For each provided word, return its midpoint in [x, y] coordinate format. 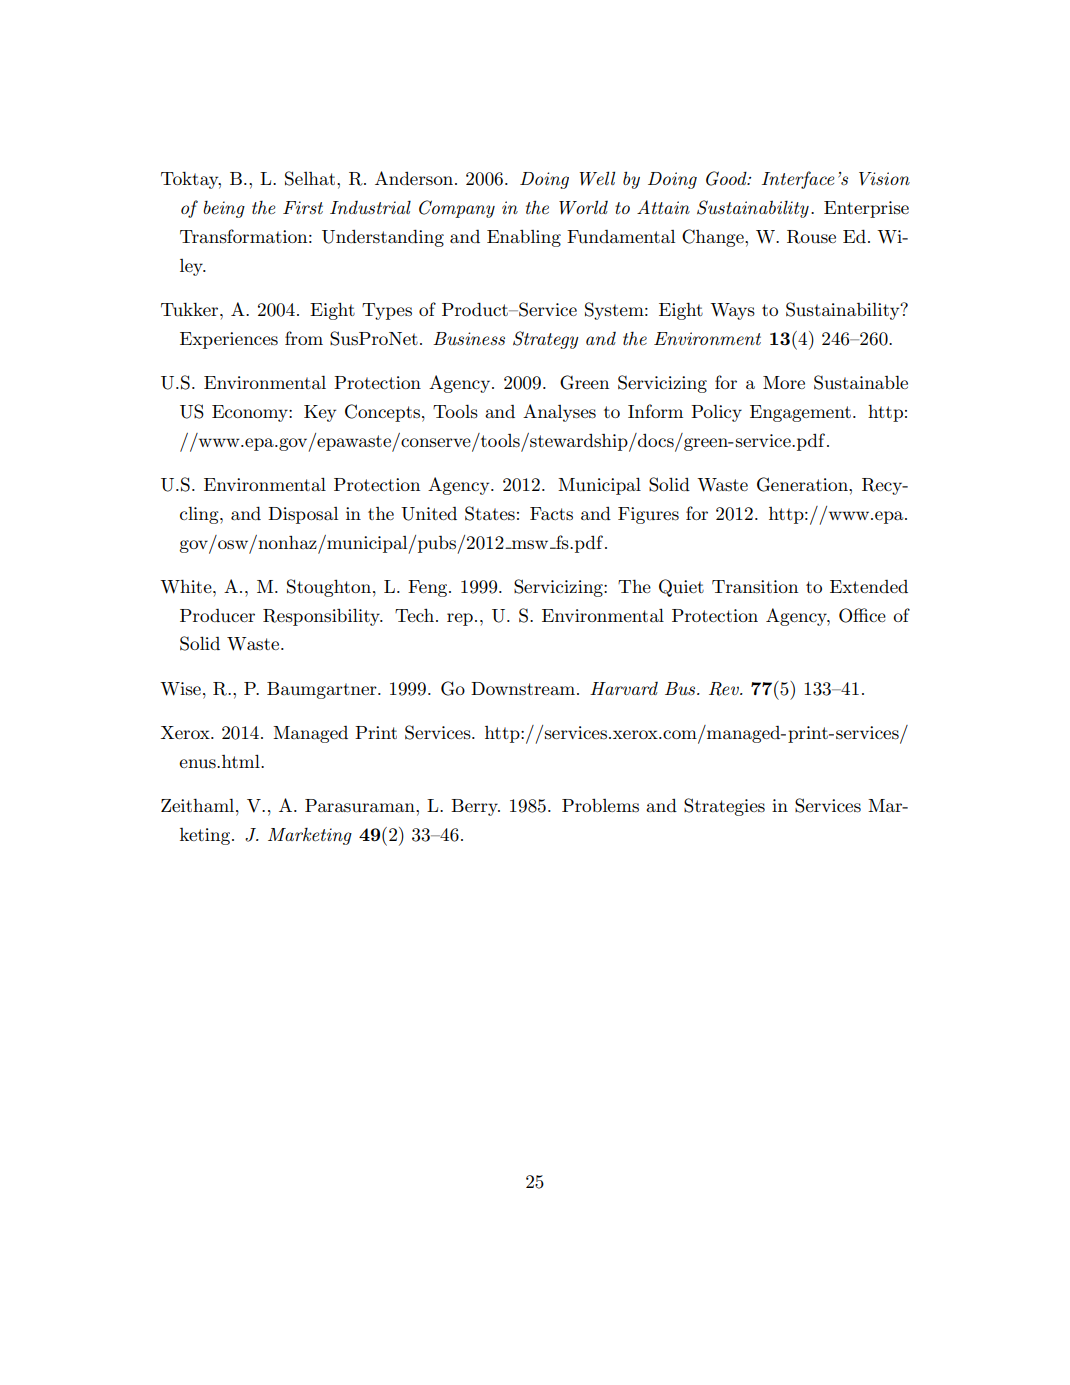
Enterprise [866, 209]
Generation [803, 484]
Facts [551, 514]
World [583, 207]
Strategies [724, 807]
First [303, 207]
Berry [475, 807]
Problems [600, 806]
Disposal [303, 515]
